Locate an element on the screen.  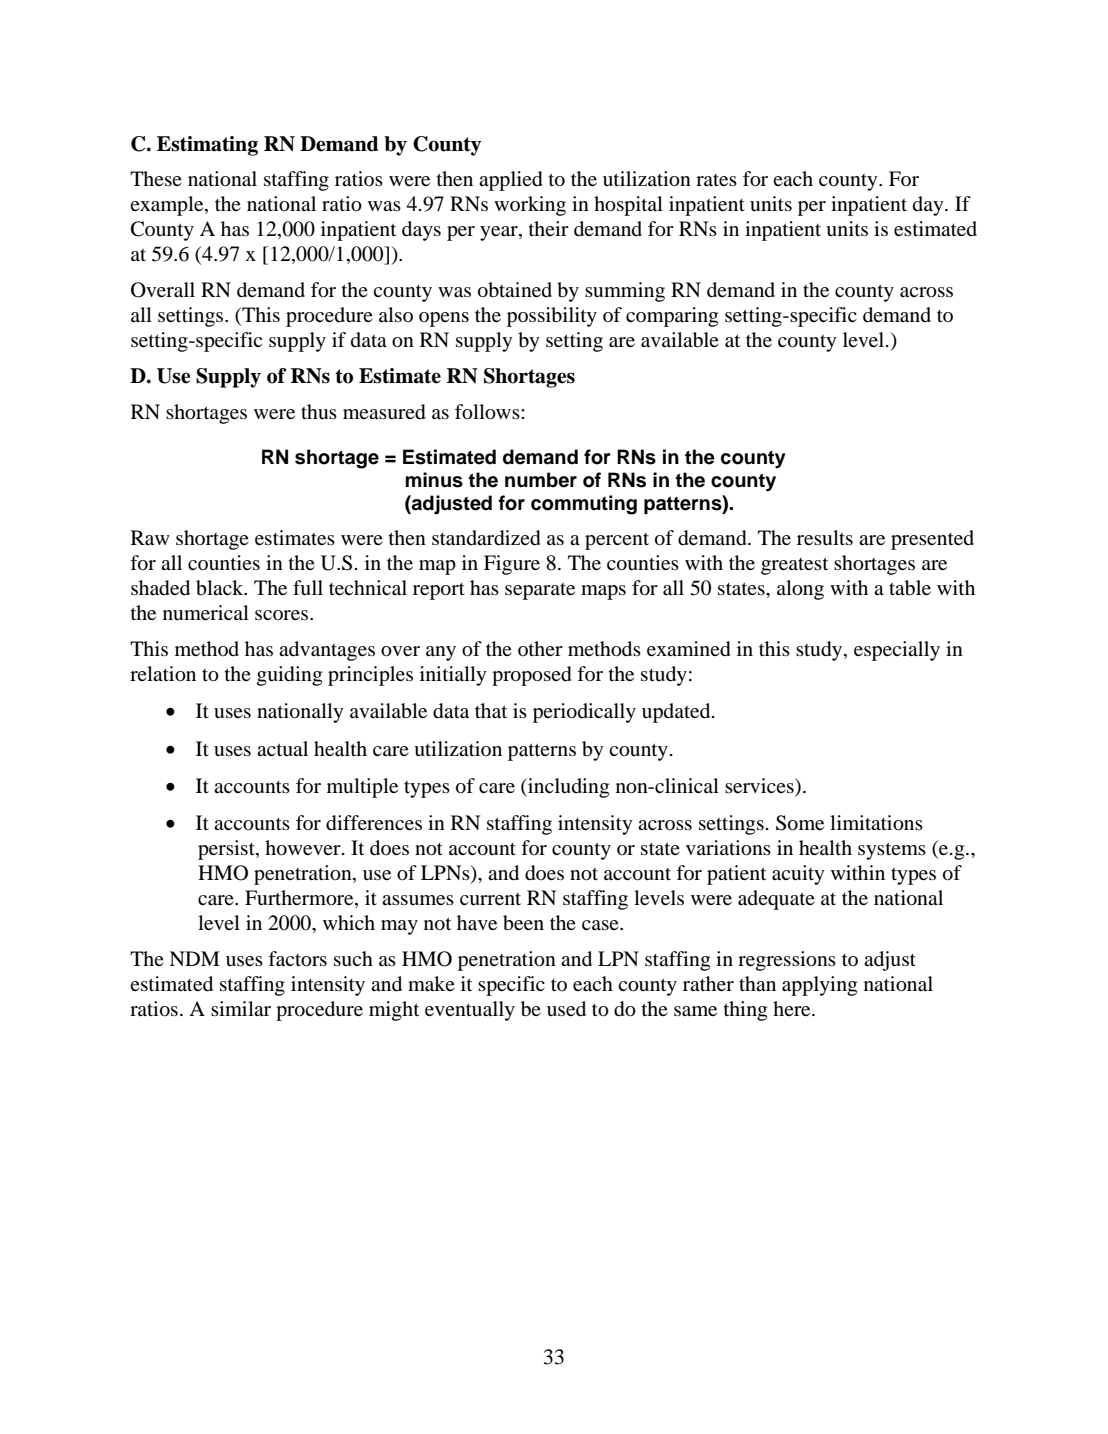
thus is located at coordinates (319, 411).
